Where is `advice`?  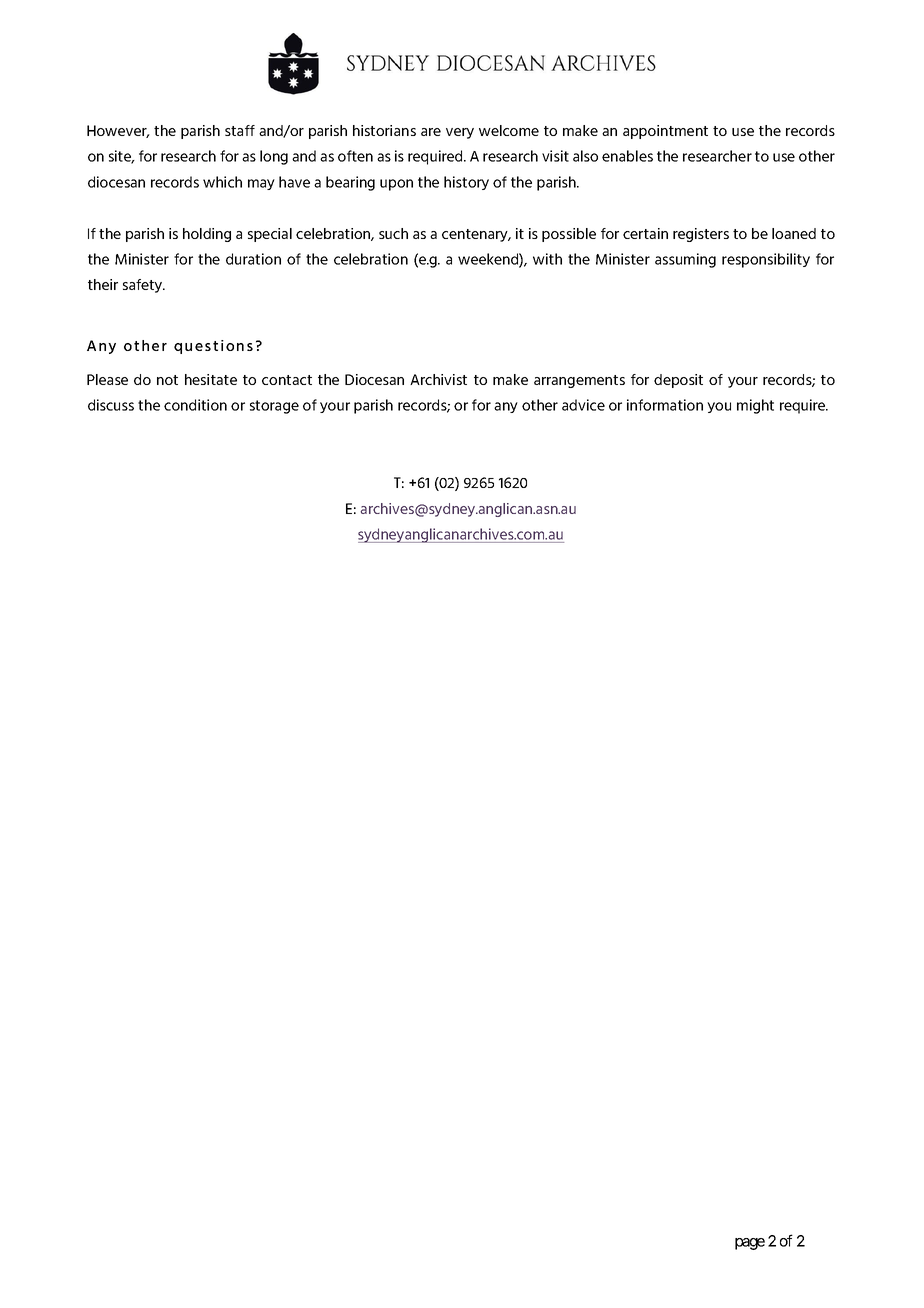 advice is located at coordinates (583, 405).
